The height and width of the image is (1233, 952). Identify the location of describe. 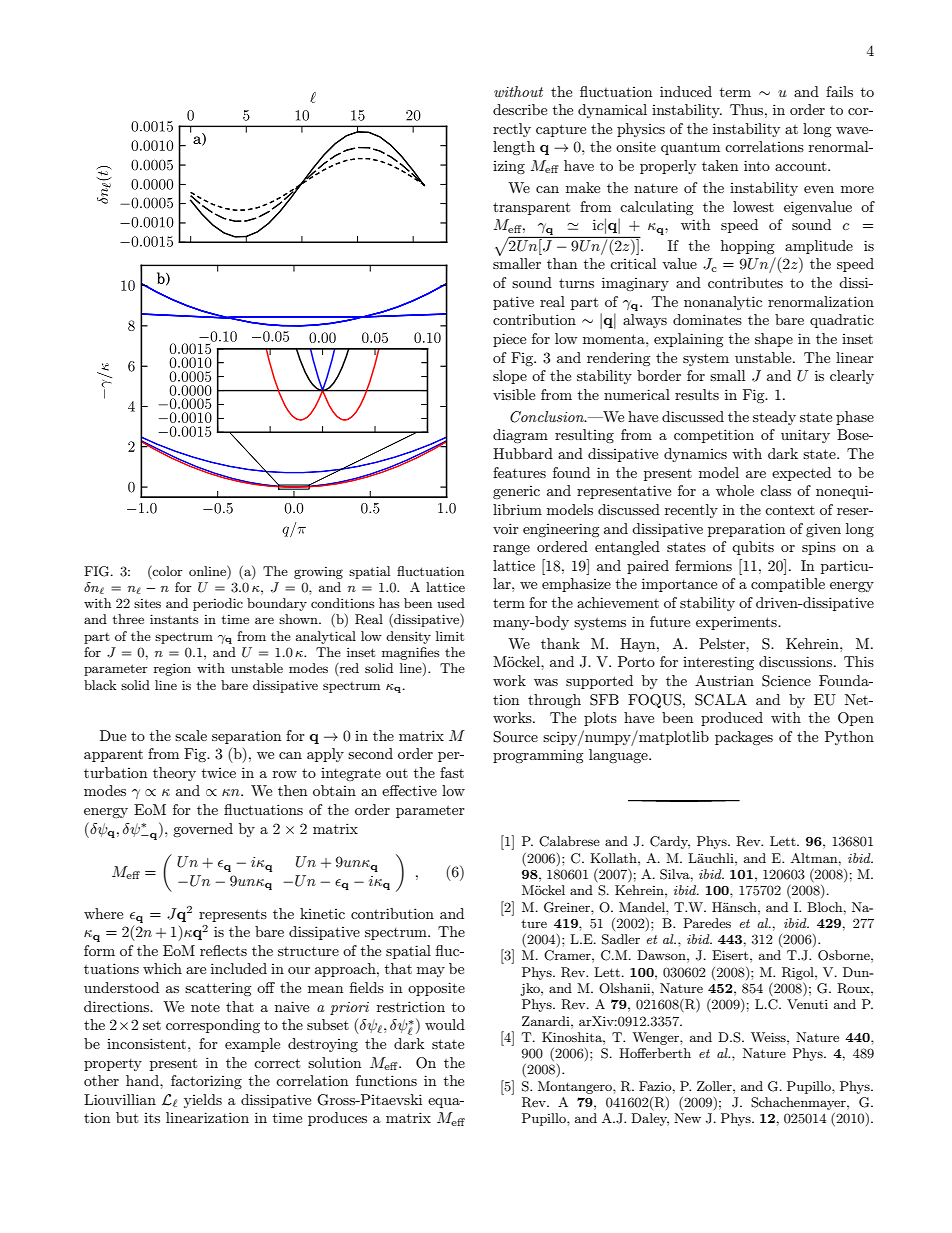
(520, 109).
